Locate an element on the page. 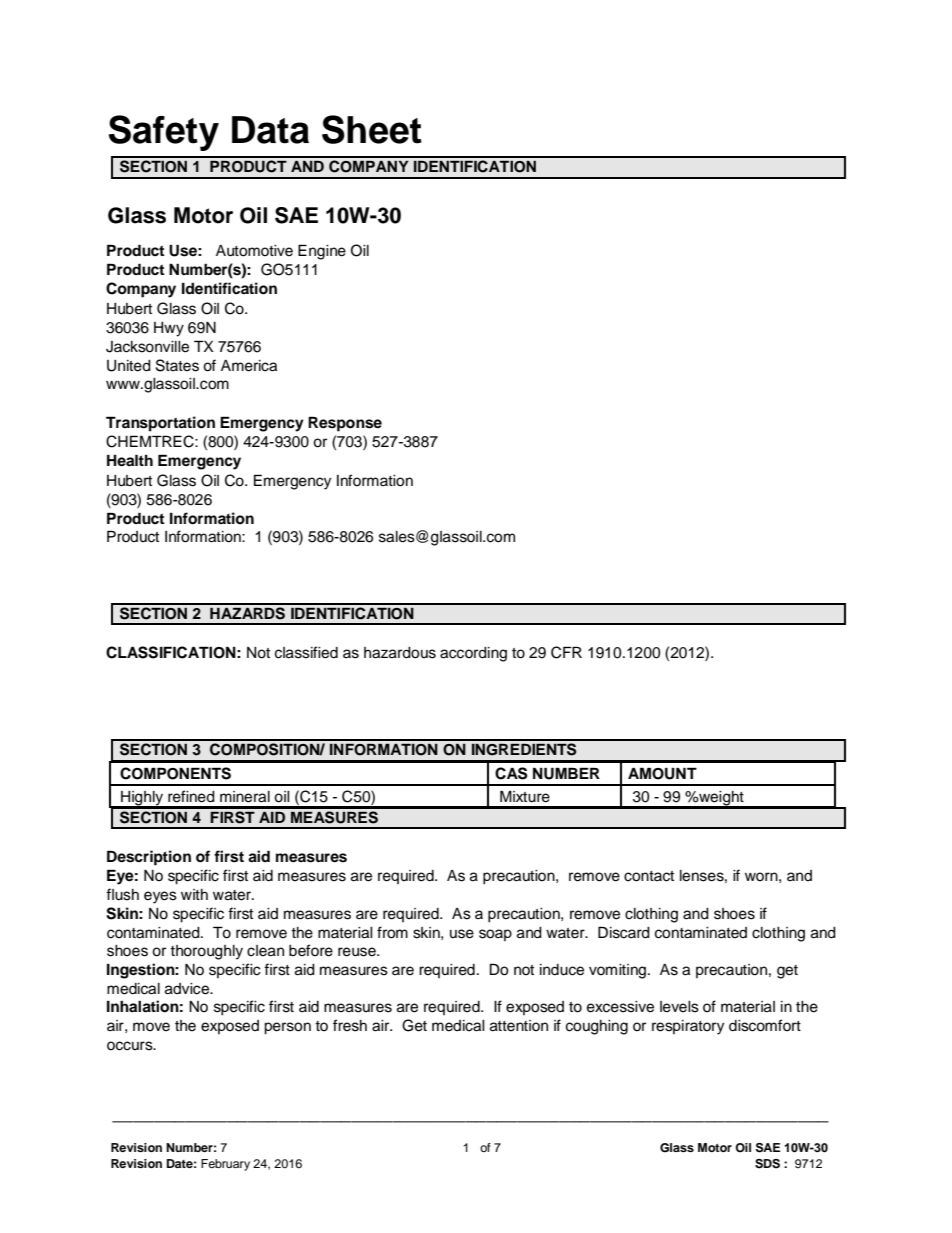 This document has height=1233, width=952. Engine is located at coordinates (322, 252).
